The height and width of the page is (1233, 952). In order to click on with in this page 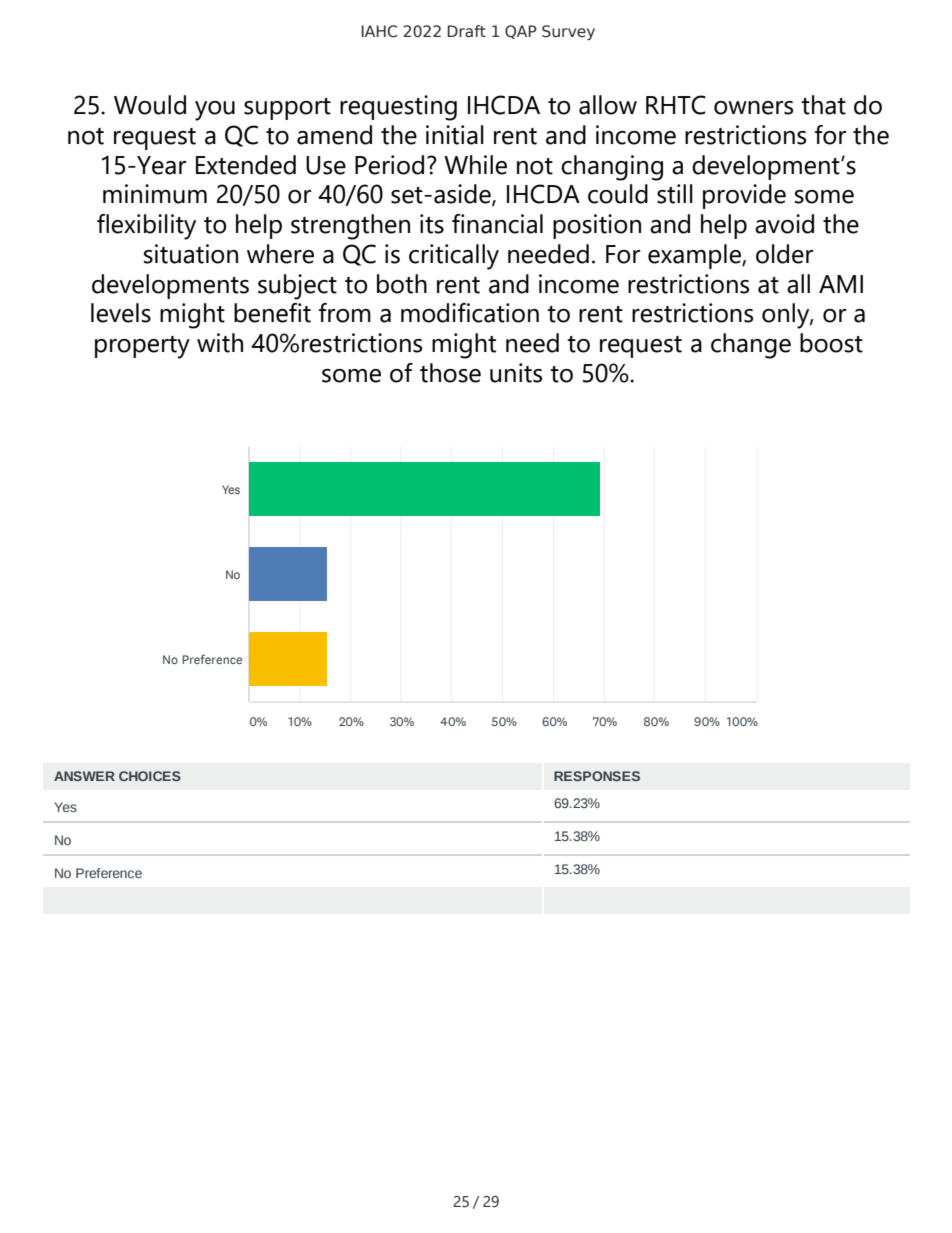, I will do `click(220, 343)`.
